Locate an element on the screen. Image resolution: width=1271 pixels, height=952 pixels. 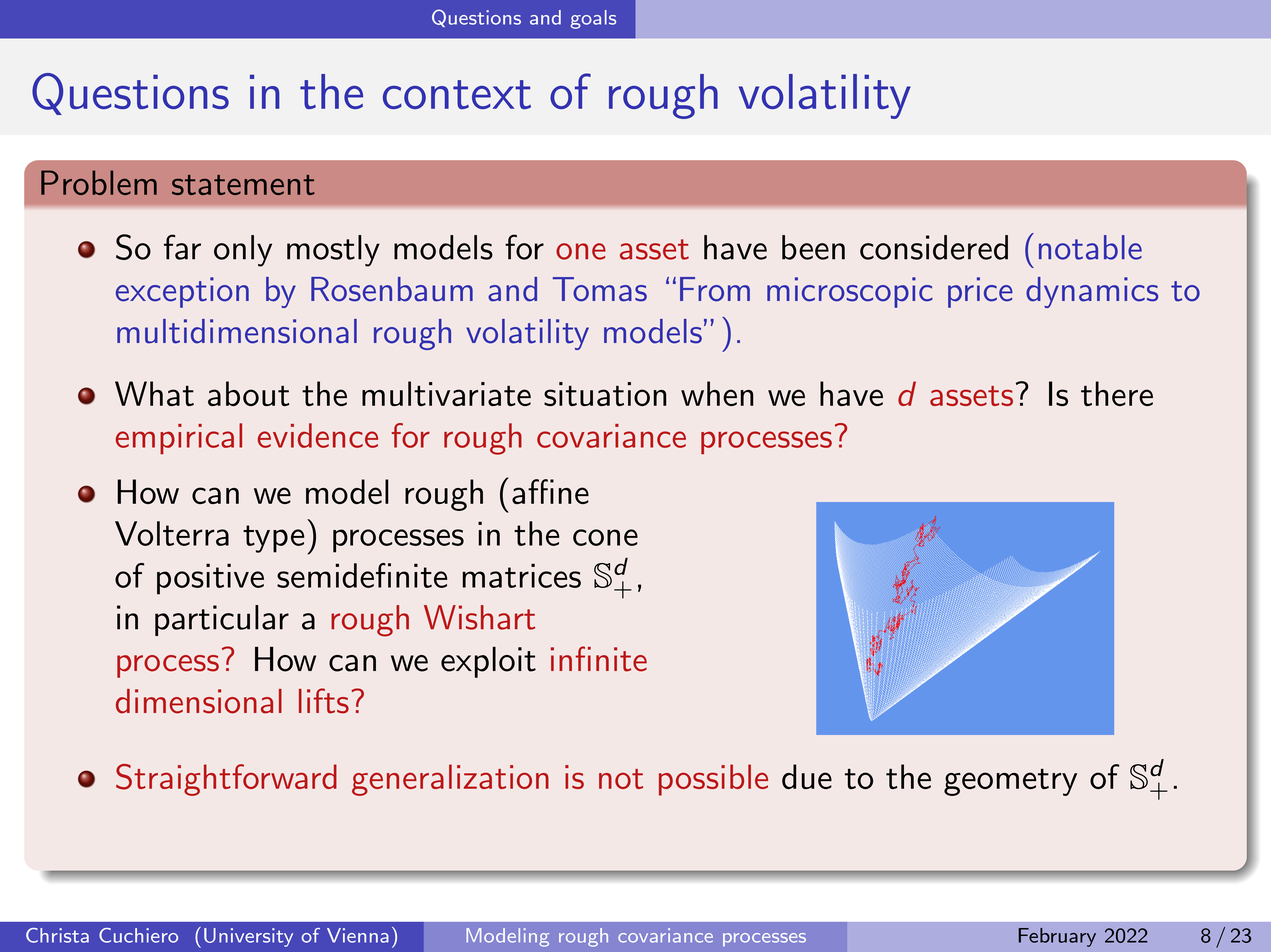
price is located at coordinates (980, 292).
